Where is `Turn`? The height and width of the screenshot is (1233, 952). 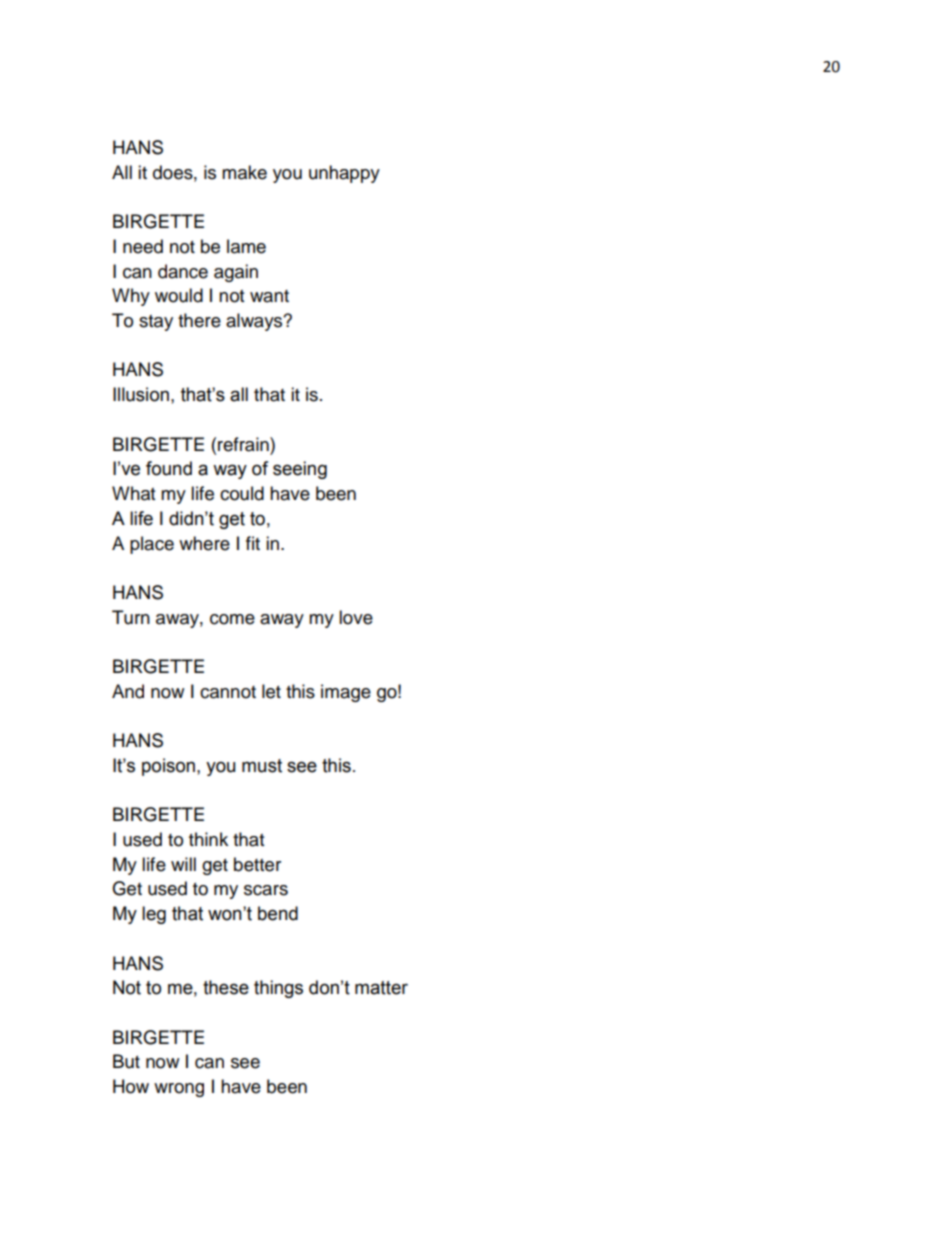
Turn is located at coordinates (131, 617).
